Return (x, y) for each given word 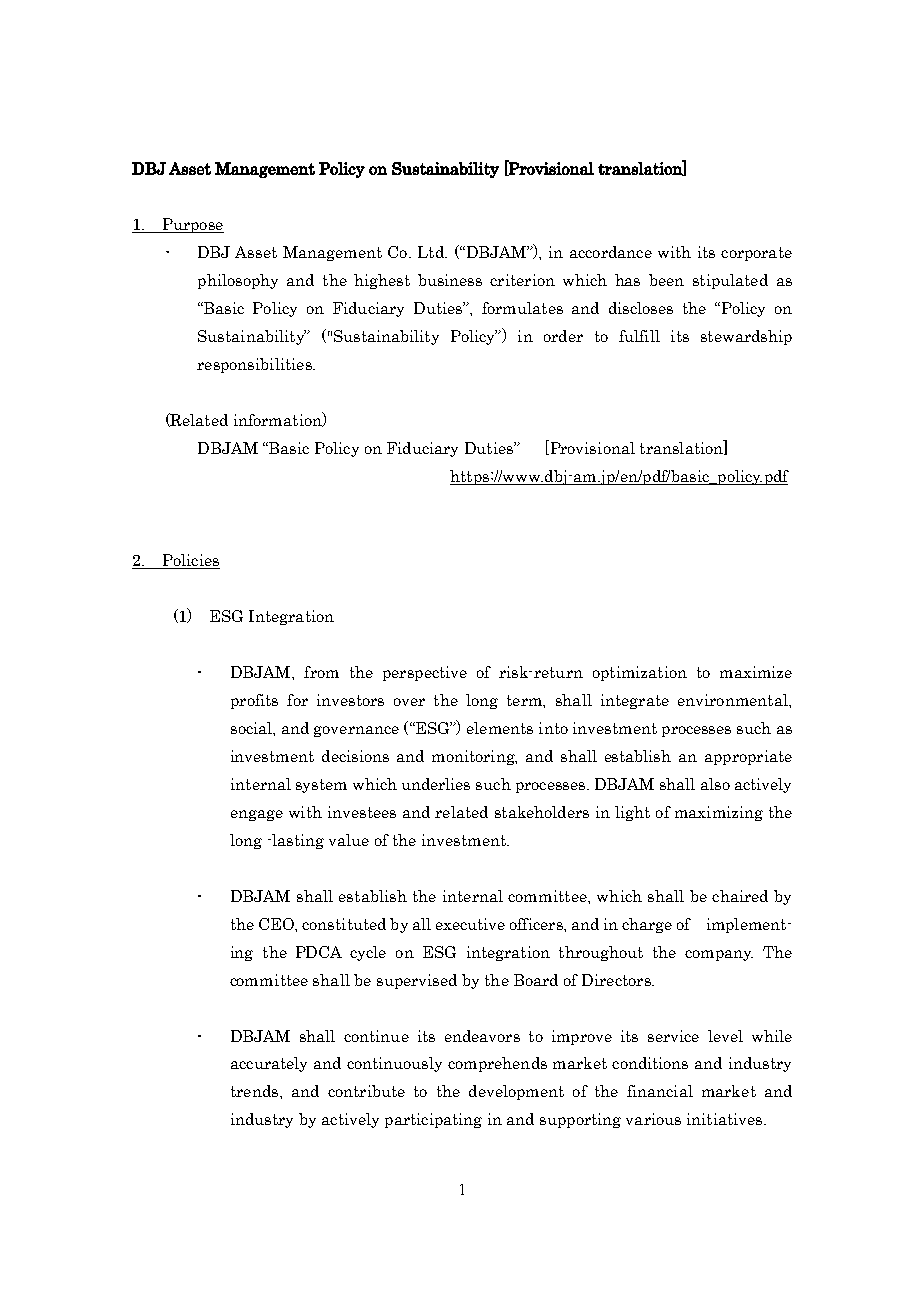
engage (257, 815)
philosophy (238, 281)
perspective (425, 673)
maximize (756, 672)
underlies (436, 784)
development (516, 1092)
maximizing (719, 813)
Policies (190, 561)
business (450, 280)
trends (254, 1091)
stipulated (730, 281)
